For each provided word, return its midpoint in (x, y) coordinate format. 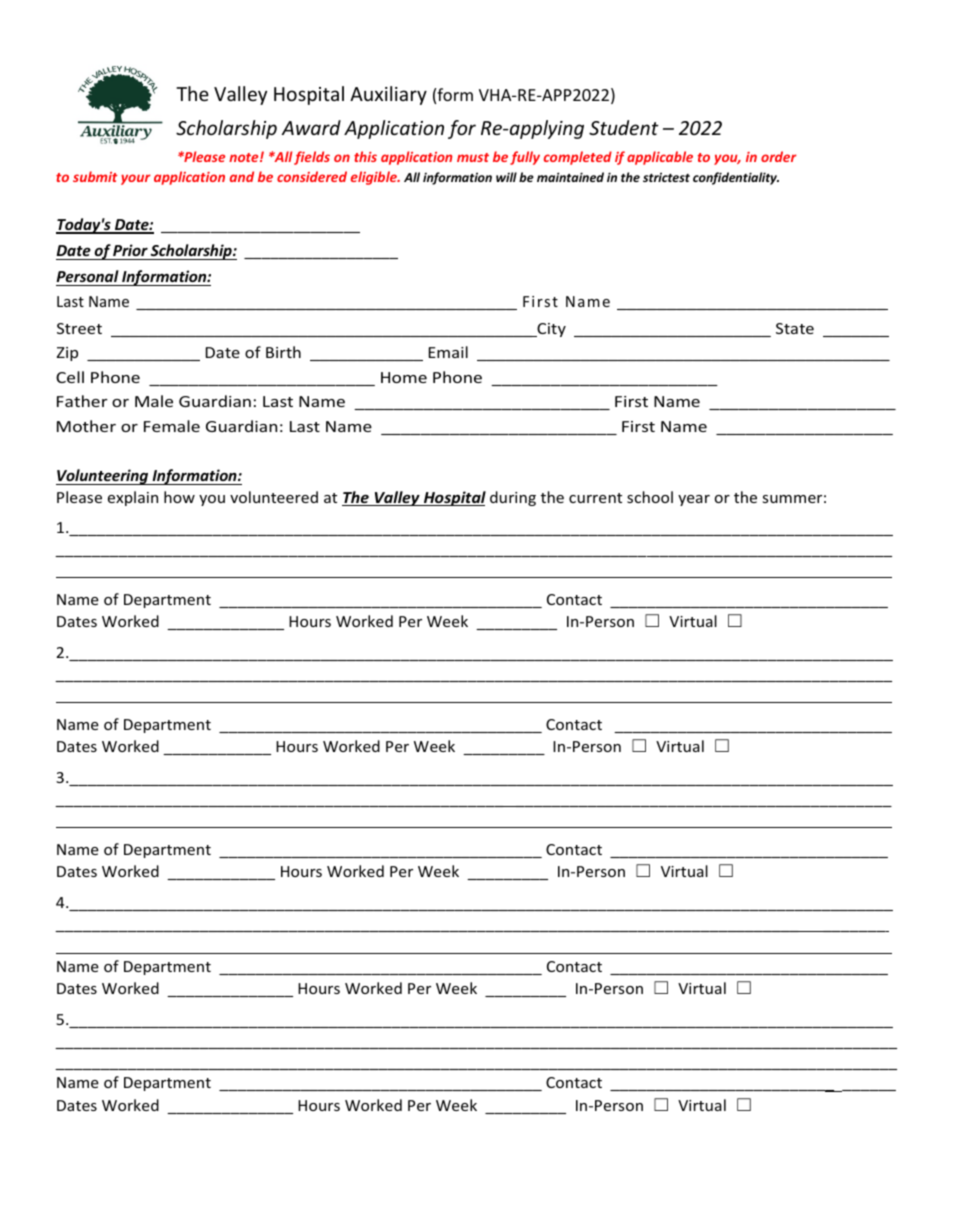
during (513, 498)
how (179, 497)
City (550, 330)
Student (624, 127)
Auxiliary (388, 95)
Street (79, 328)
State (795, 328)
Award (311, 127)
